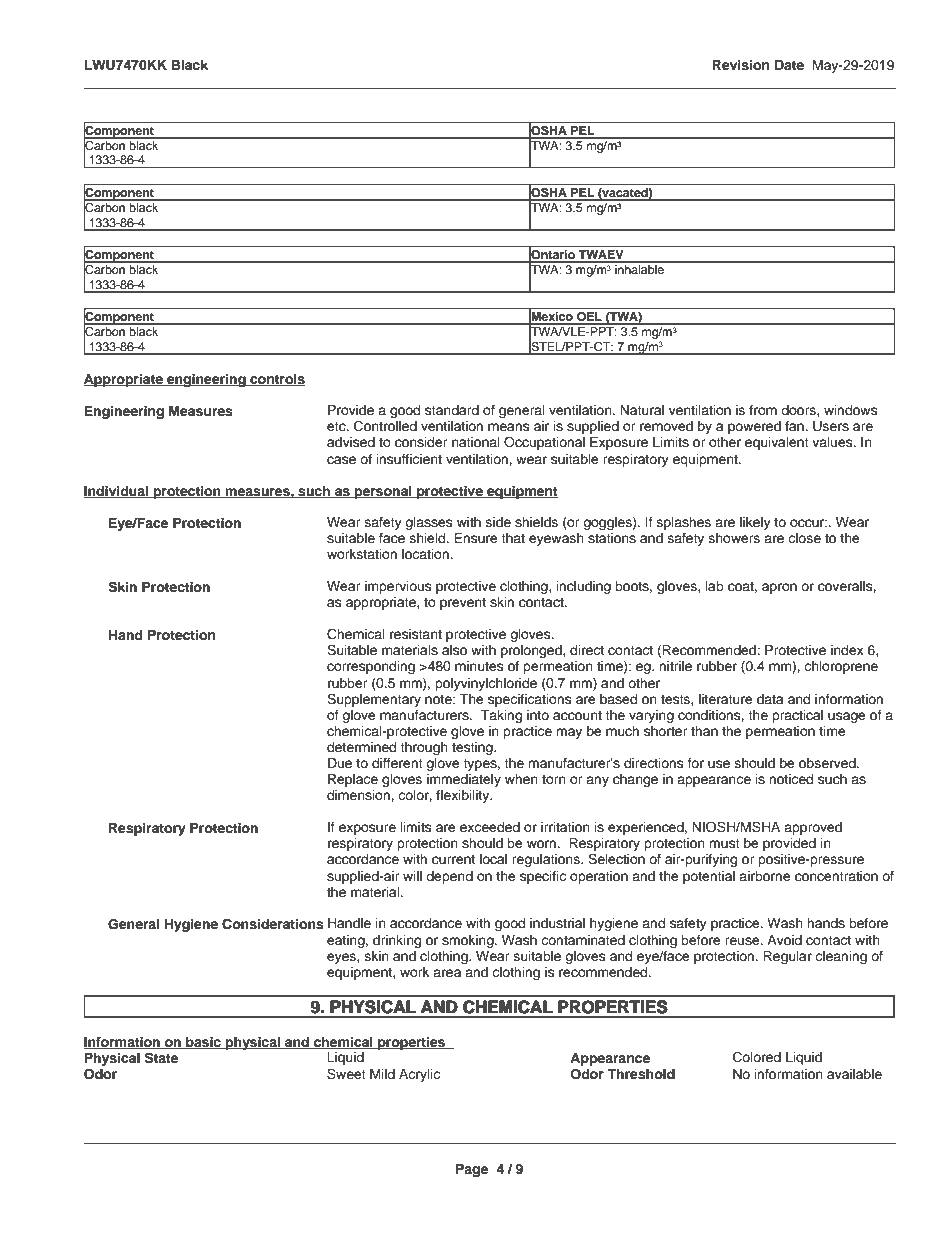 This screenshot has width=952, height=1233. What do you see at coordinates (463, 604) in the screenshot?
I see `prevent` at bounding box center [463, 604].
